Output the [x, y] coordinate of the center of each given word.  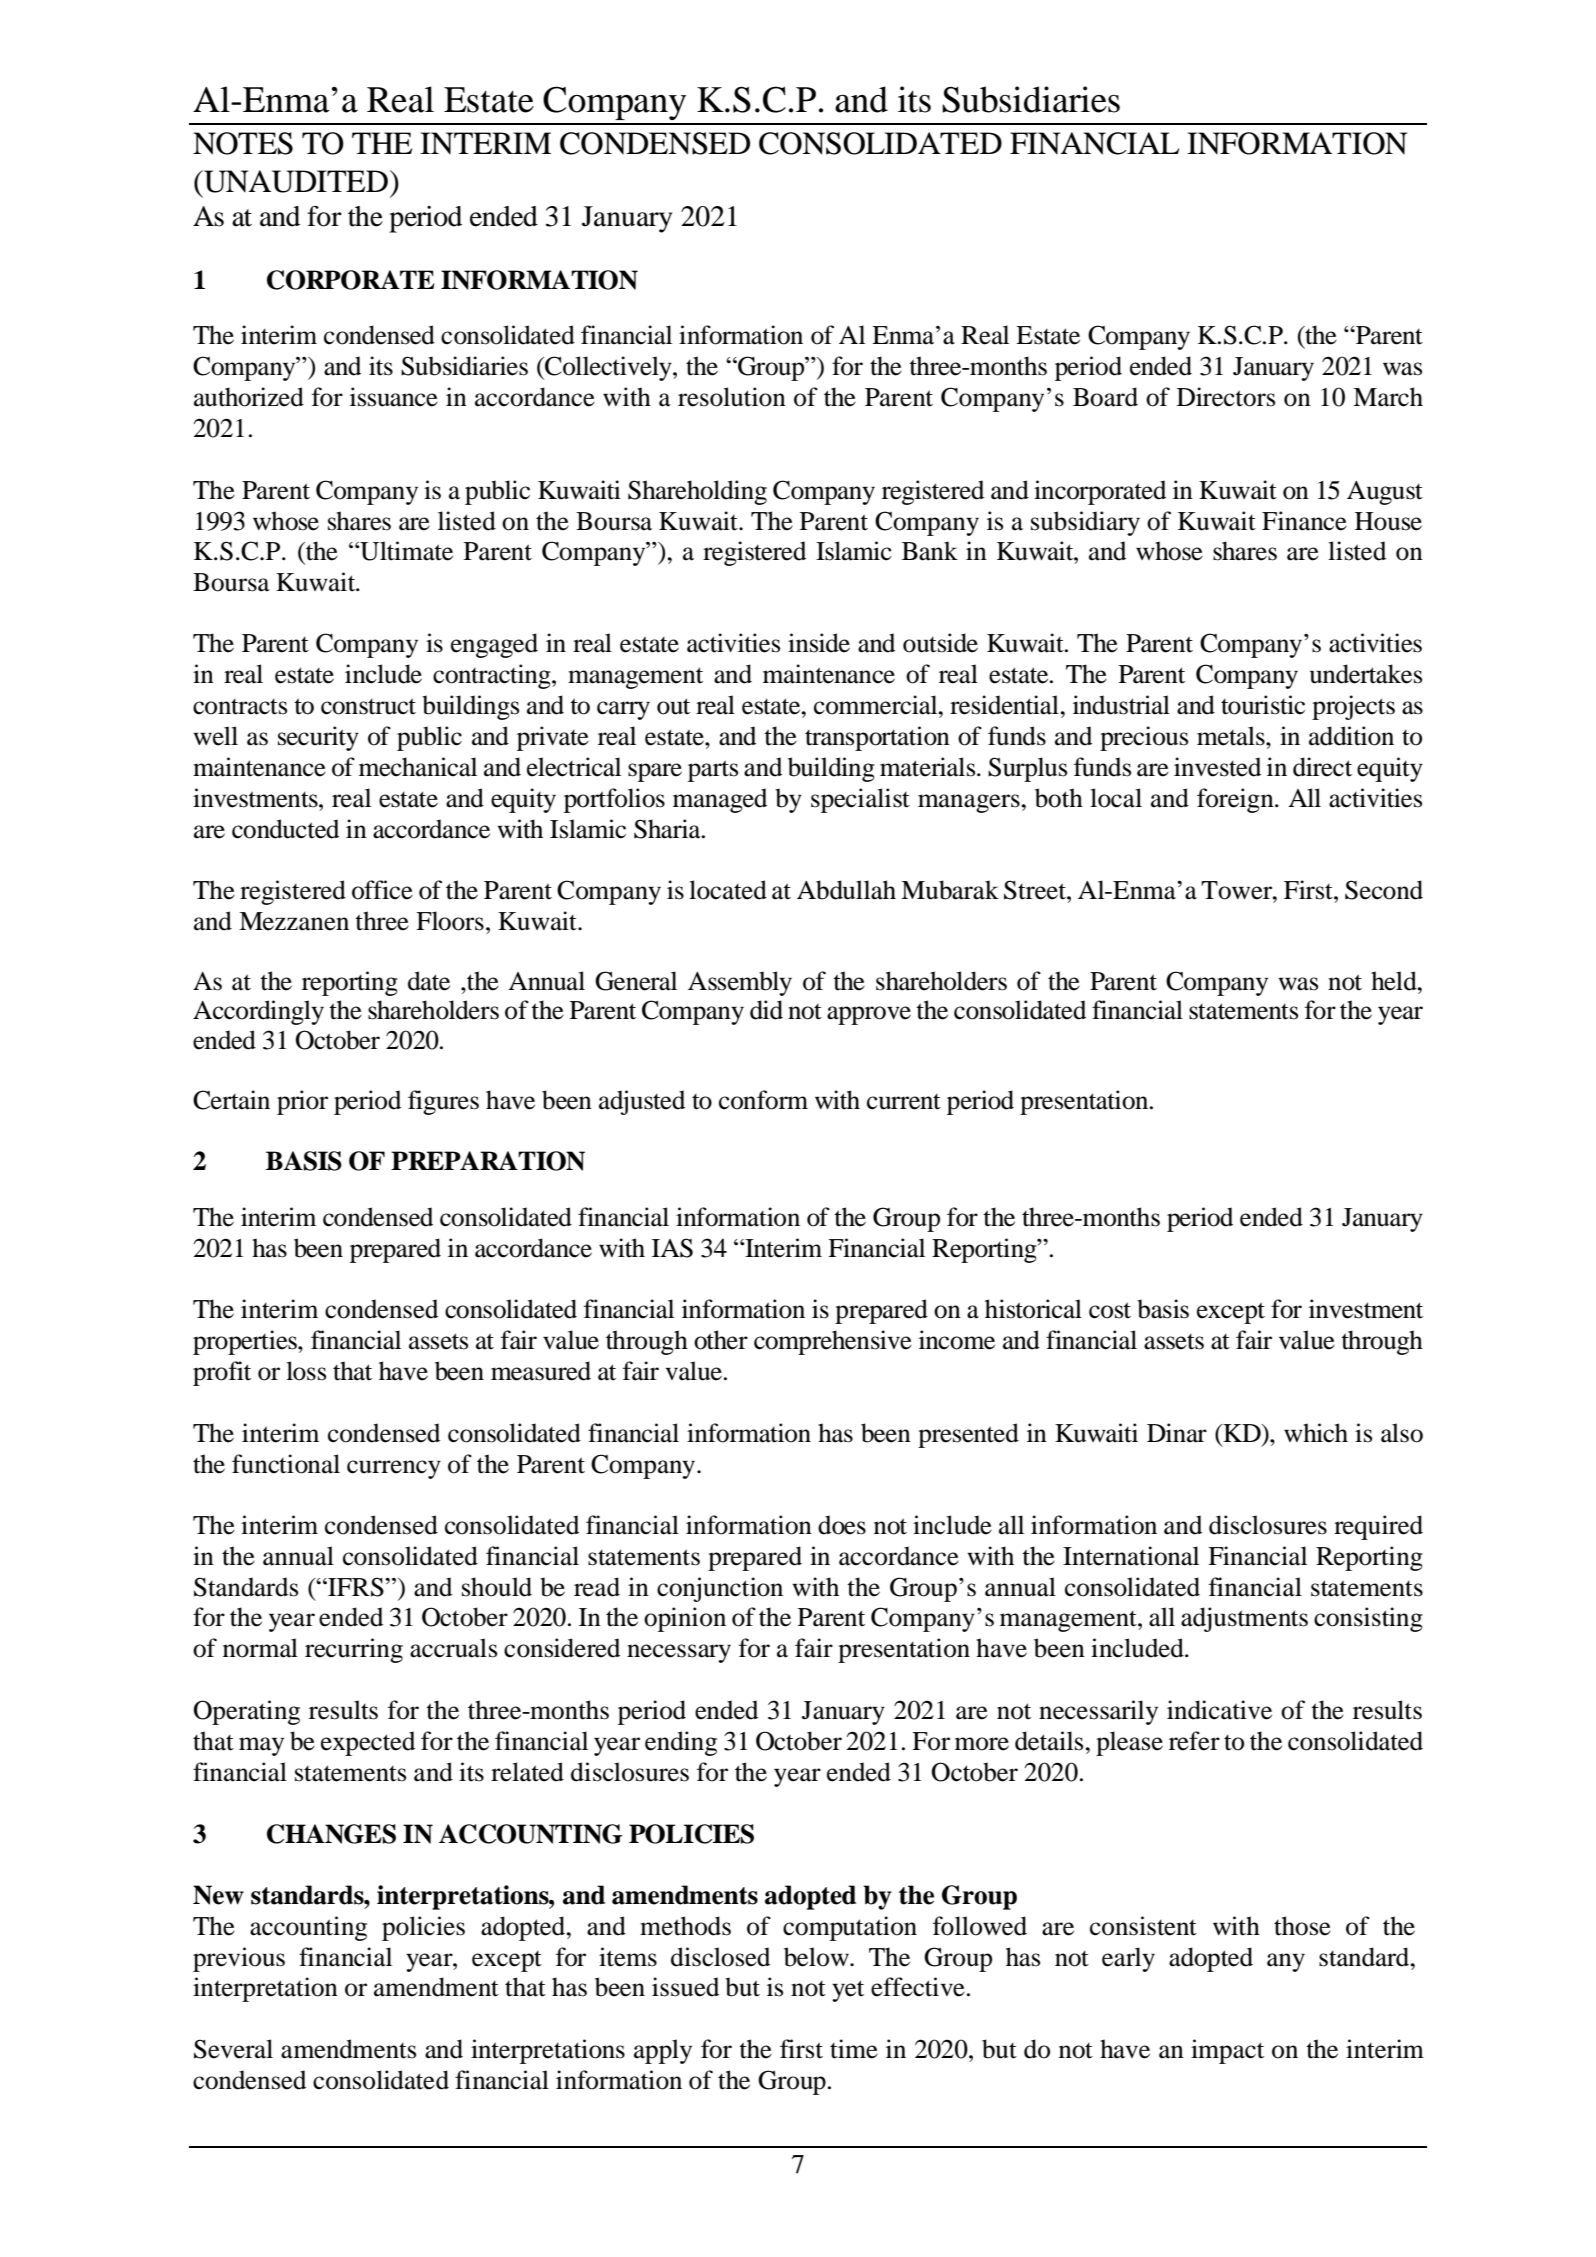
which [1316, 1433]
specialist [860, 800]
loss [306, 1371]
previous [239, 1959]
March [1388, 397]
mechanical [418, 767]
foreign [1236, 800]
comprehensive [833, 1342]
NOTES [243, 143]
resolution [732, 397]
